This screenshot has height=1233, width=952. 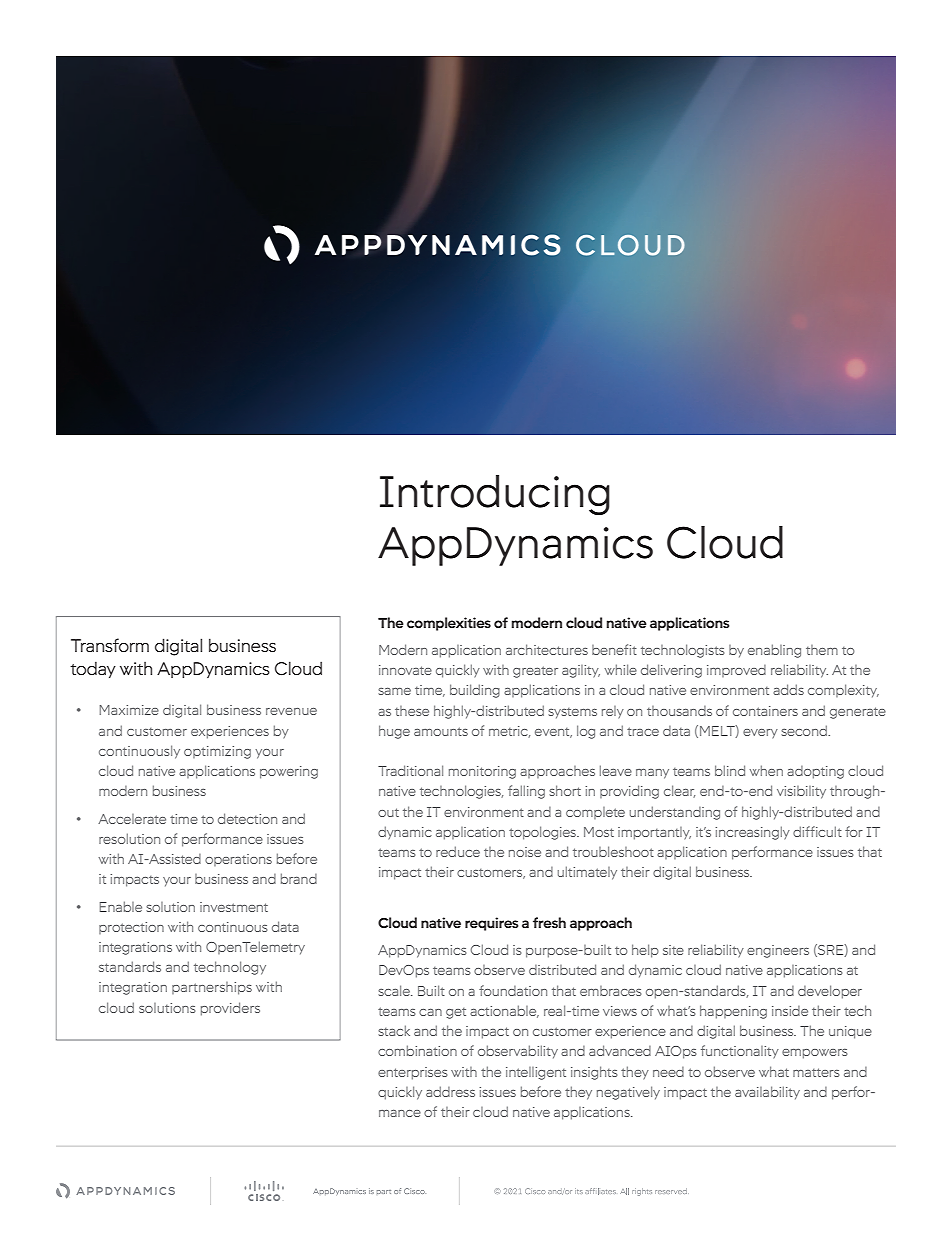 I want to click on visibility, so click(x=801, y=792).
